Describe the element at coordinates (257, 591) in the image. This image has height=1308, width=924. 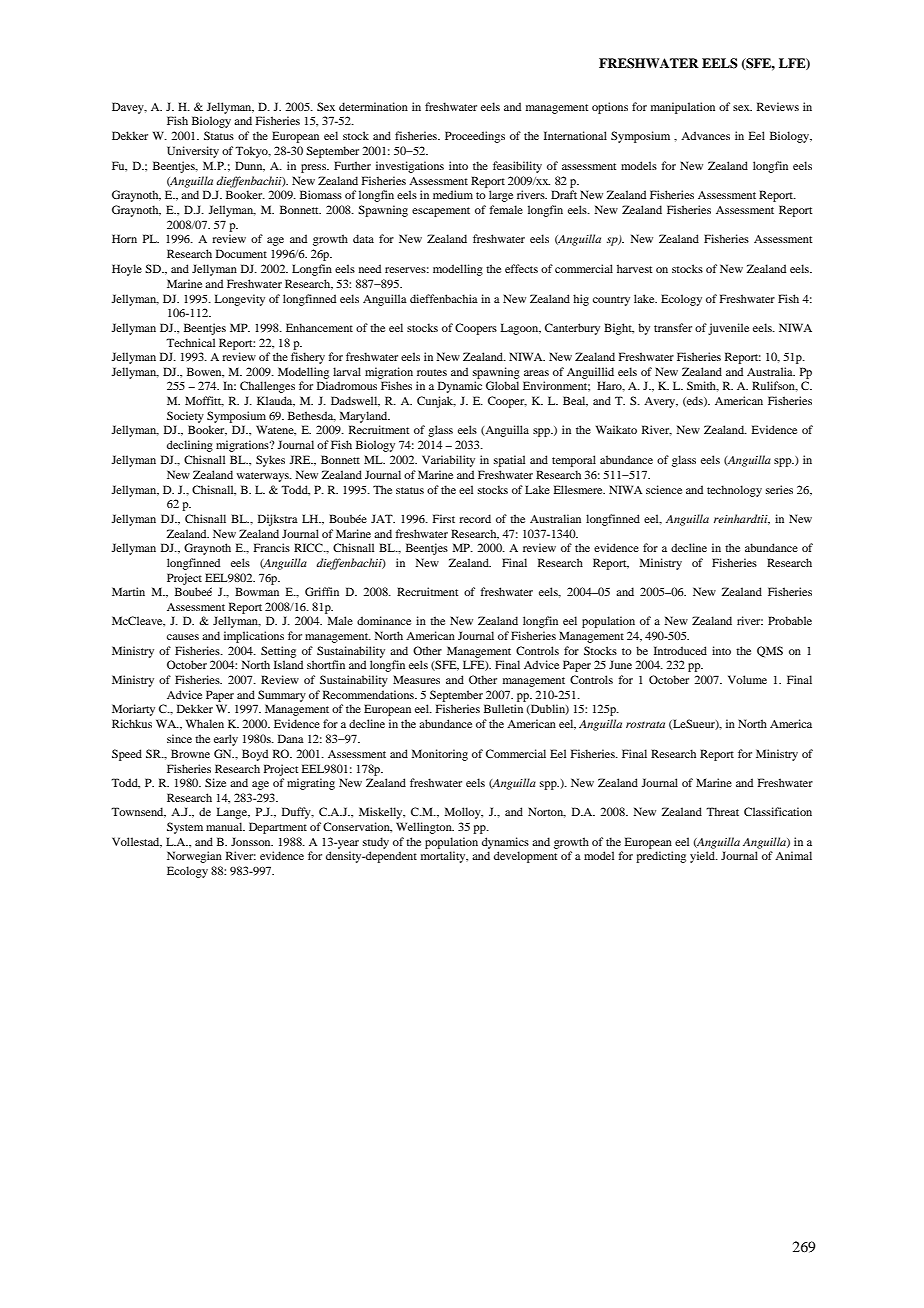
I see `Bowman` at that location.
